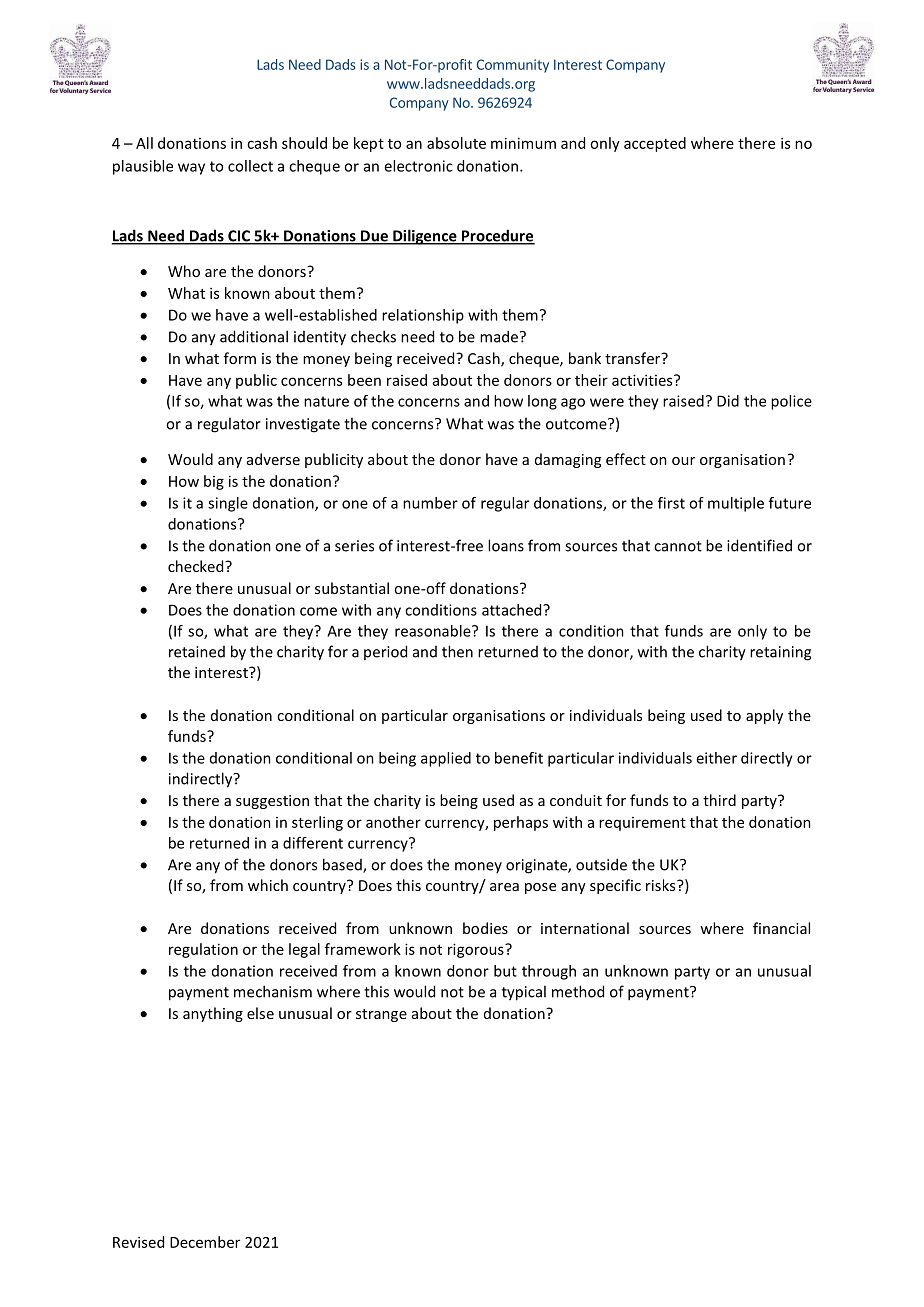 The image size is (924, 1307). I want to click on December, so click(205, 1242).
